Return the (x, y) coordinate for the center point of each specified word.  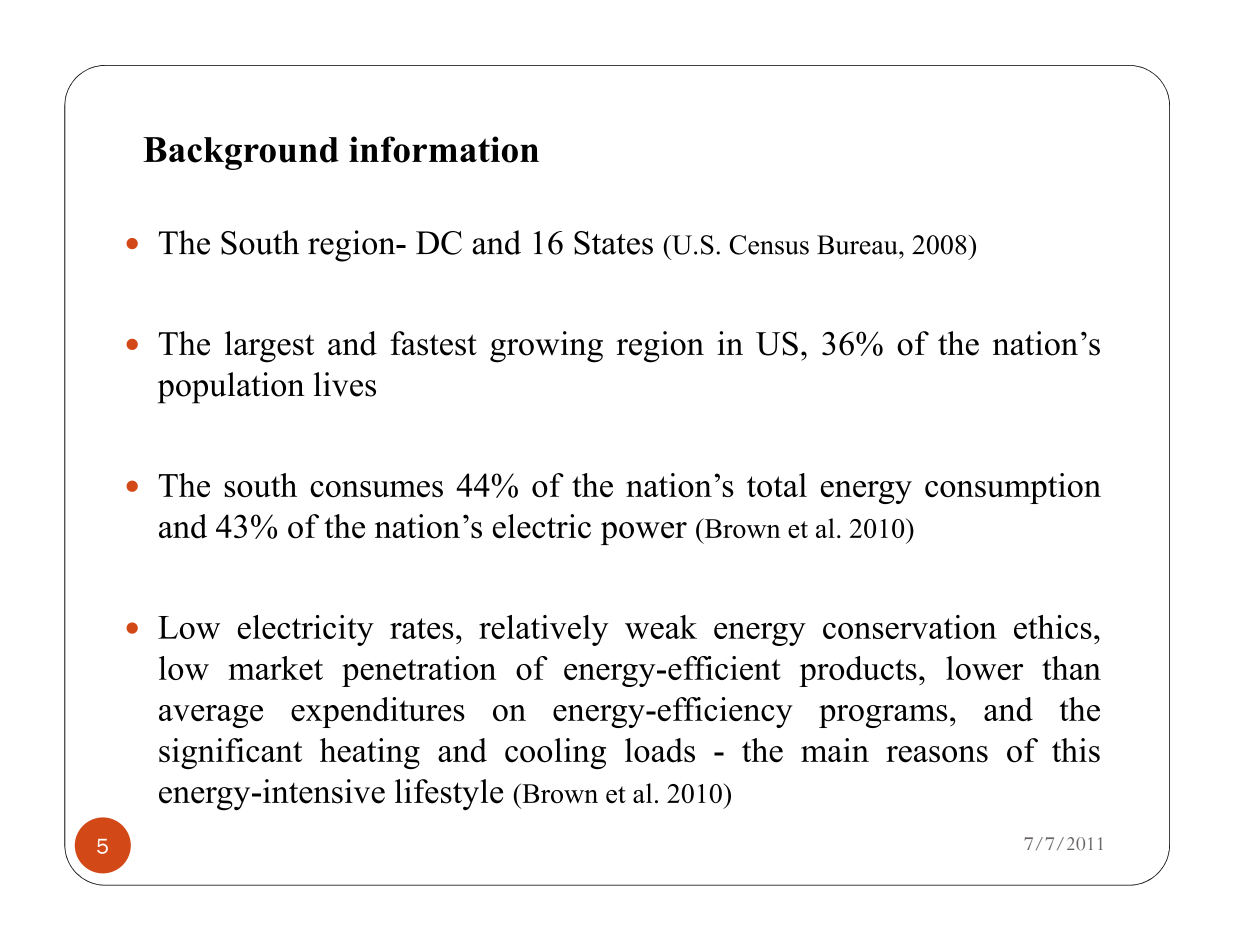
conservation (910, 627)
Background (241, 153)
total (777, 485)
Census (769, 245)
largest (269, 347)
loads (660, 750)
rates (422, 628)
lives (345, 384)
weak (661, 627)
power (644, 533)
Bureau (858, 245)
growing (546, 347)
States (613, 243)
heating (370, 753)
